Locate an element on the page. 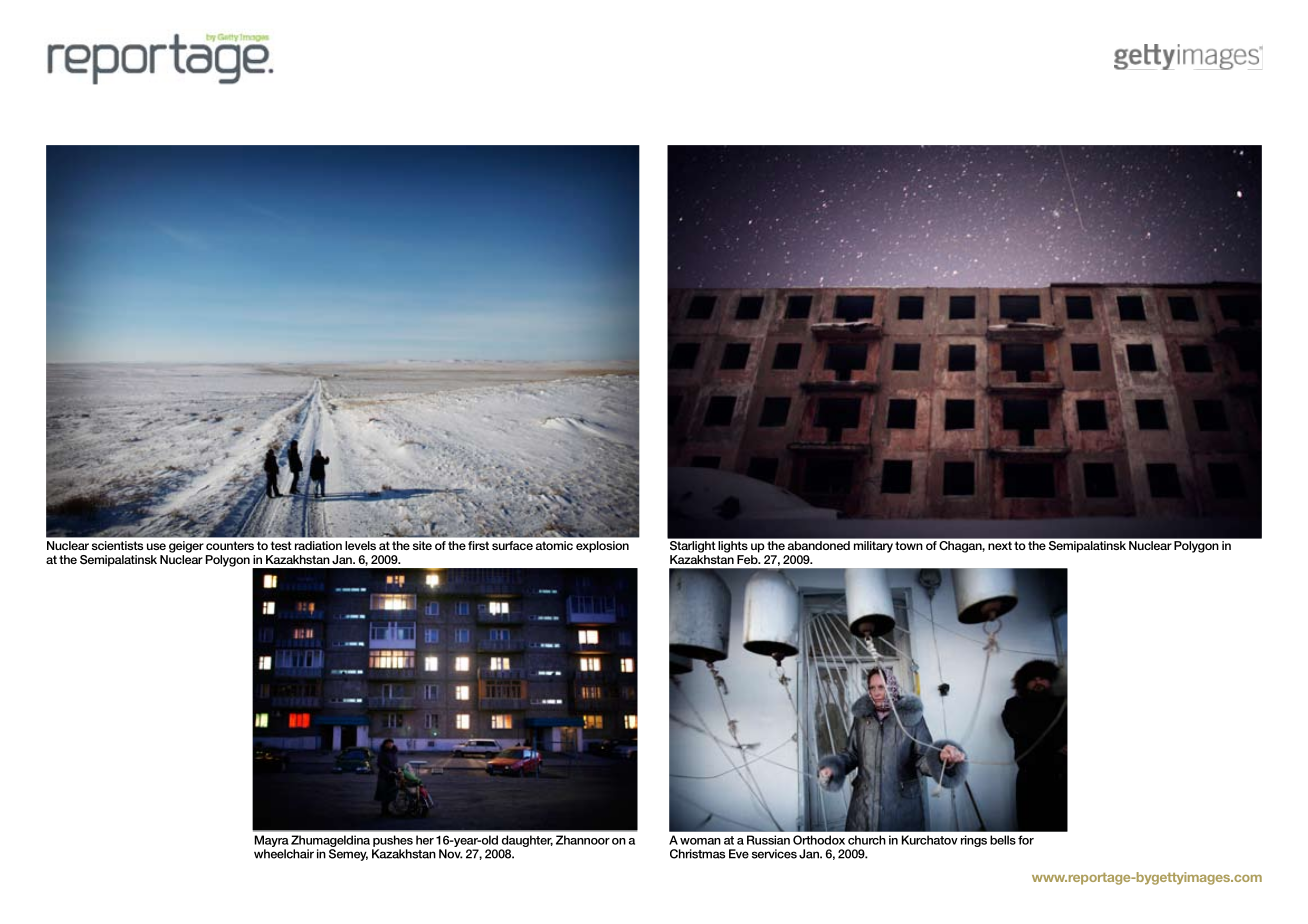  church is located at coordinates (867, 840).
